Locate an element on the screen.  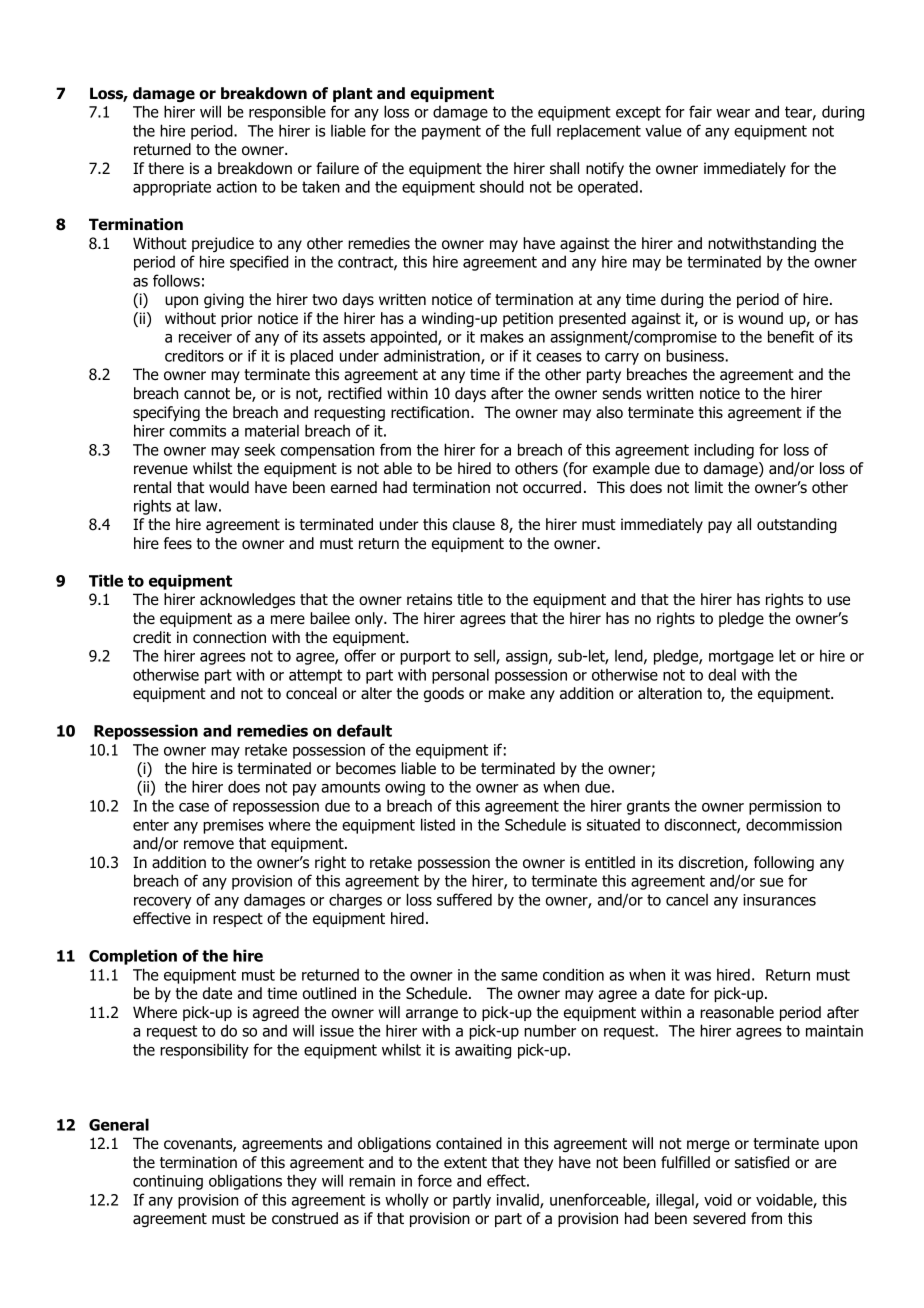
cannot is located at coordinates (207, 394).
